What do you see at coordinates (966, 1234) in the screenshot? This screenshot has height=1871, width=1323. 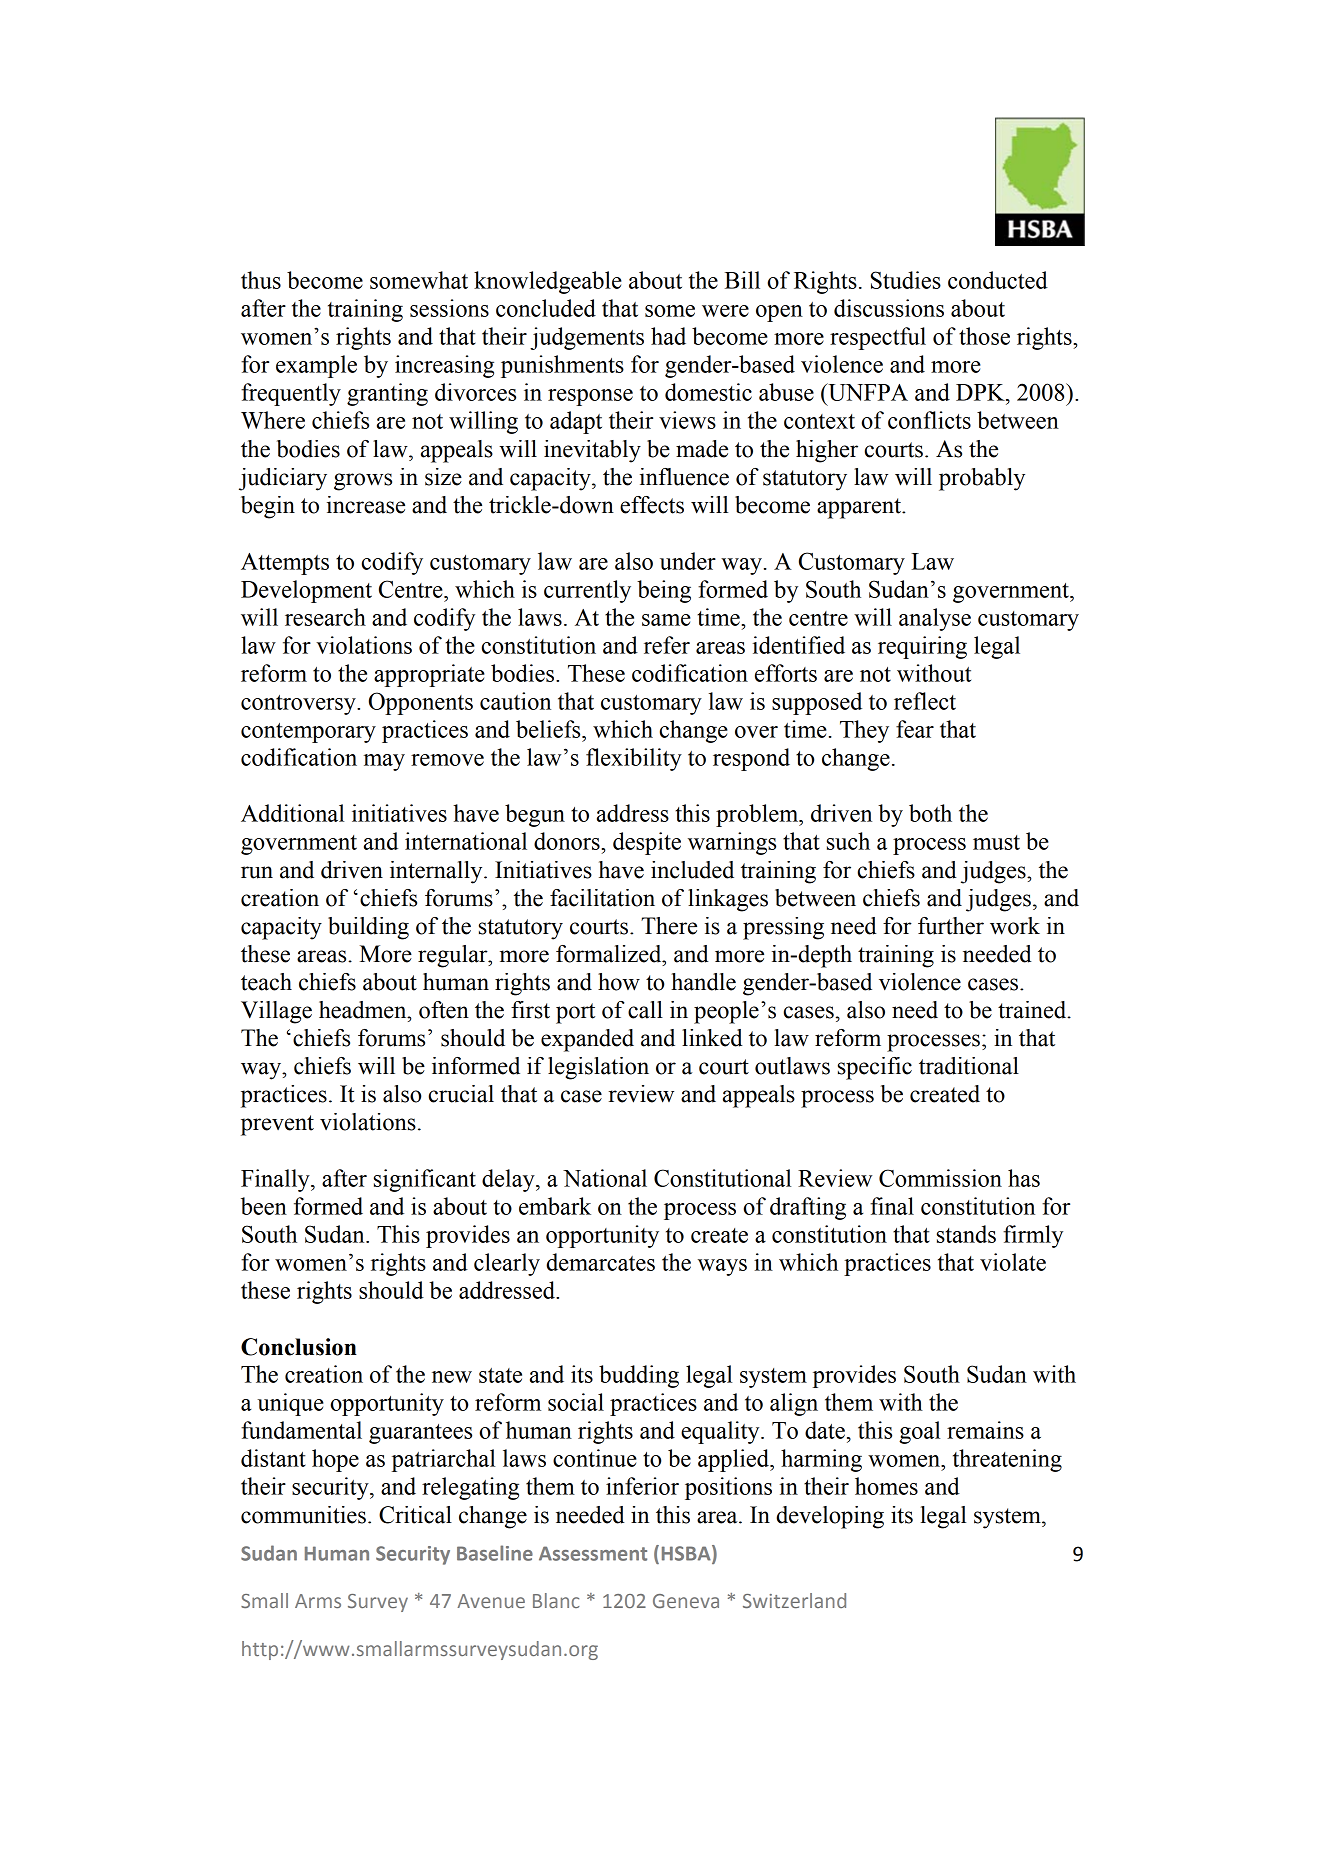 I see `stands` at bounding box center [966, 1234].
